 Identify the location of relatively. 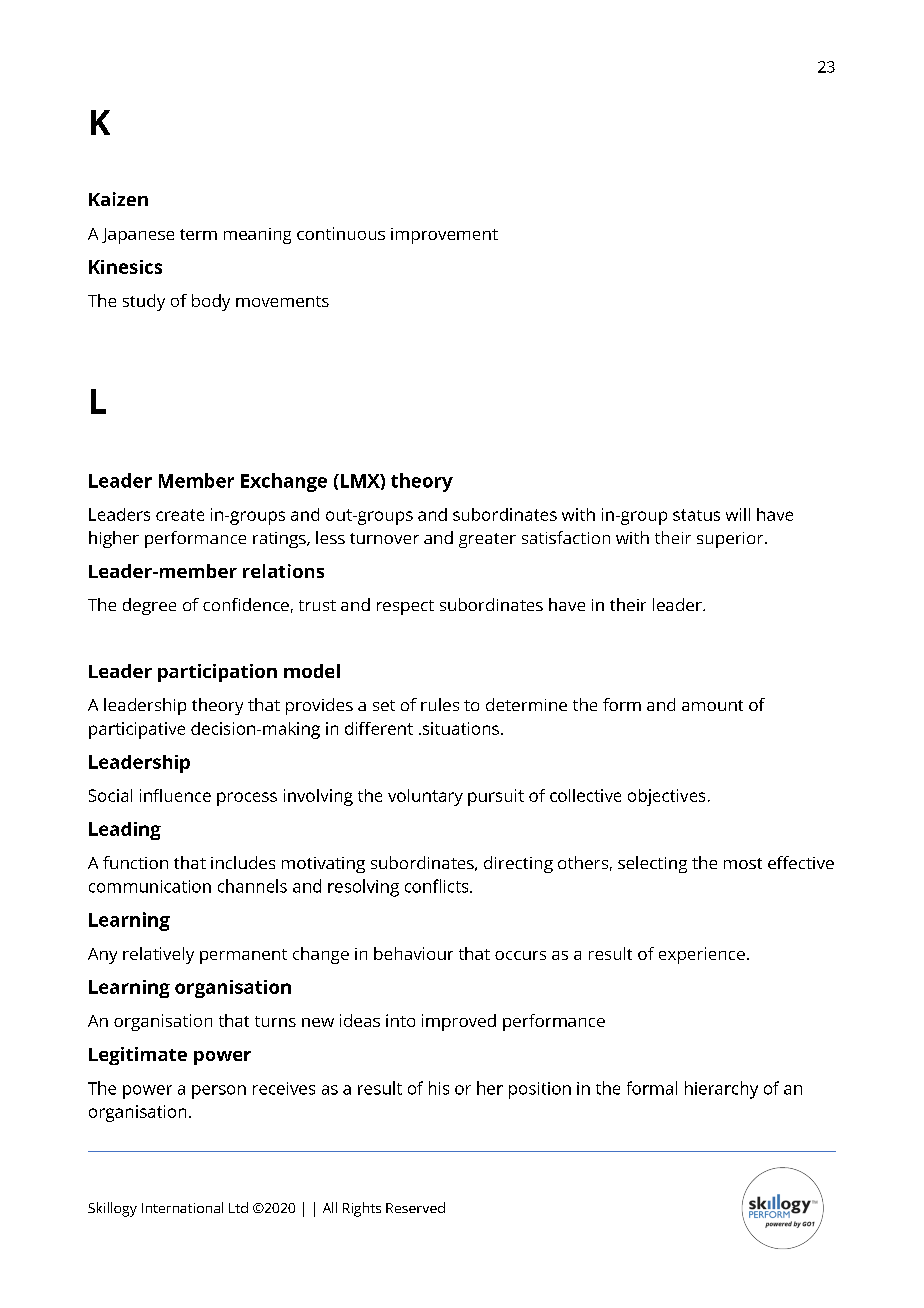
(158, 955).
